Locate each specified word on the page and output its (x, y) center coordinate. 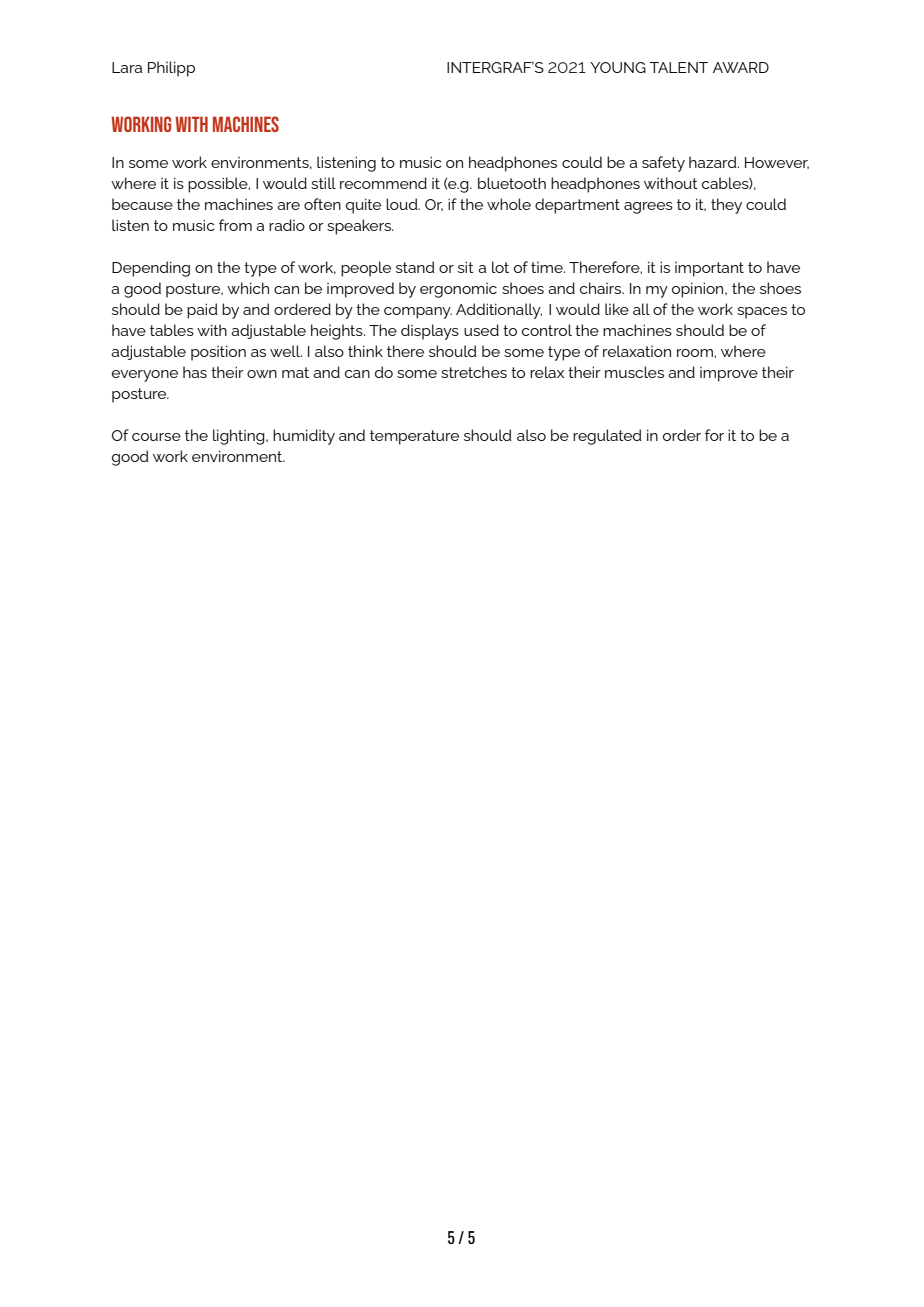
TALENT (679, 67)
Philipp (171, 69)
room (696, 353)
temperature (414, 437)
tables (172, 330)
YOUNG (618, 67)
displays (430, 332)
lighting (240, 437)
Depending (151, 269)
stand (415, 267)
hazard (714, 162)
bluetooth (512, 183)
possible (219, 185)
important (709, 269)
